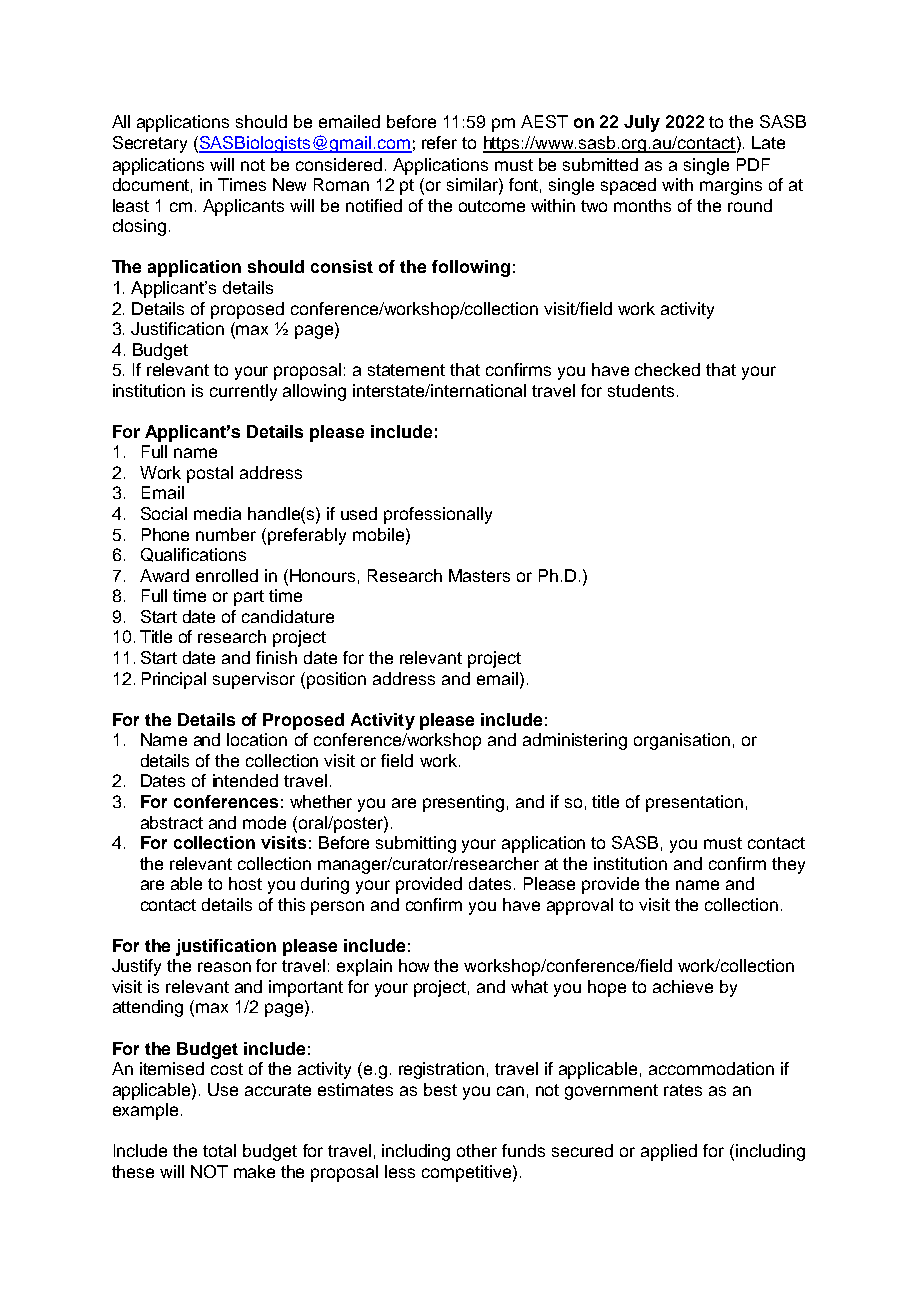 Image resolution: width=924 pixels, height=1309 pixels. What do you see at coordinates (479, 575) in the document?
I see `Masters` at bounding box center [479, 575].
